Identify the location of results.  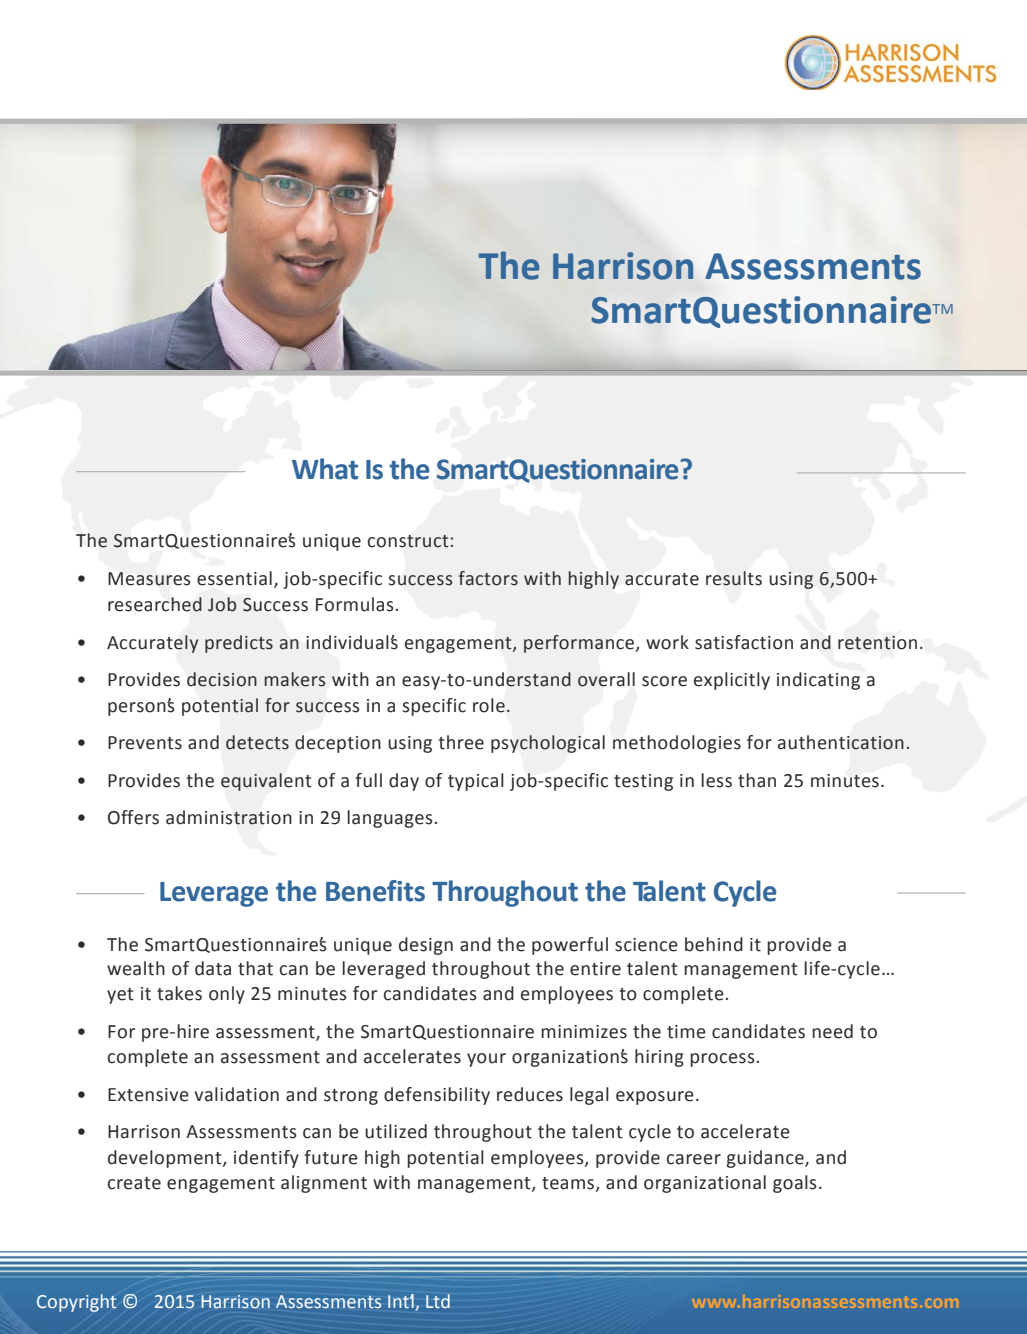
(734, 578).
